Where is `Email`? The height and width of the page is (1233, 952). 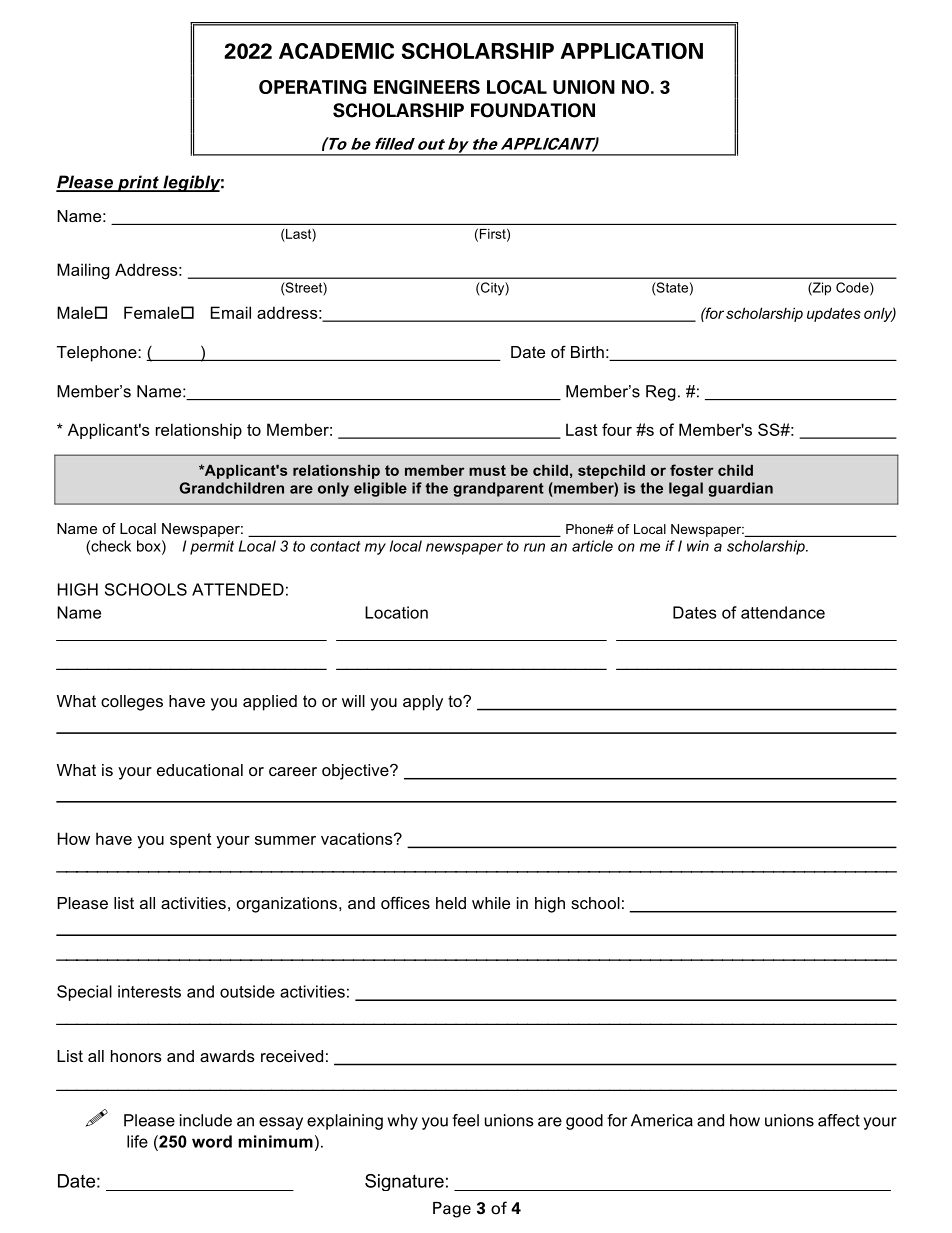 Email is located at coordinates (231, 312).
